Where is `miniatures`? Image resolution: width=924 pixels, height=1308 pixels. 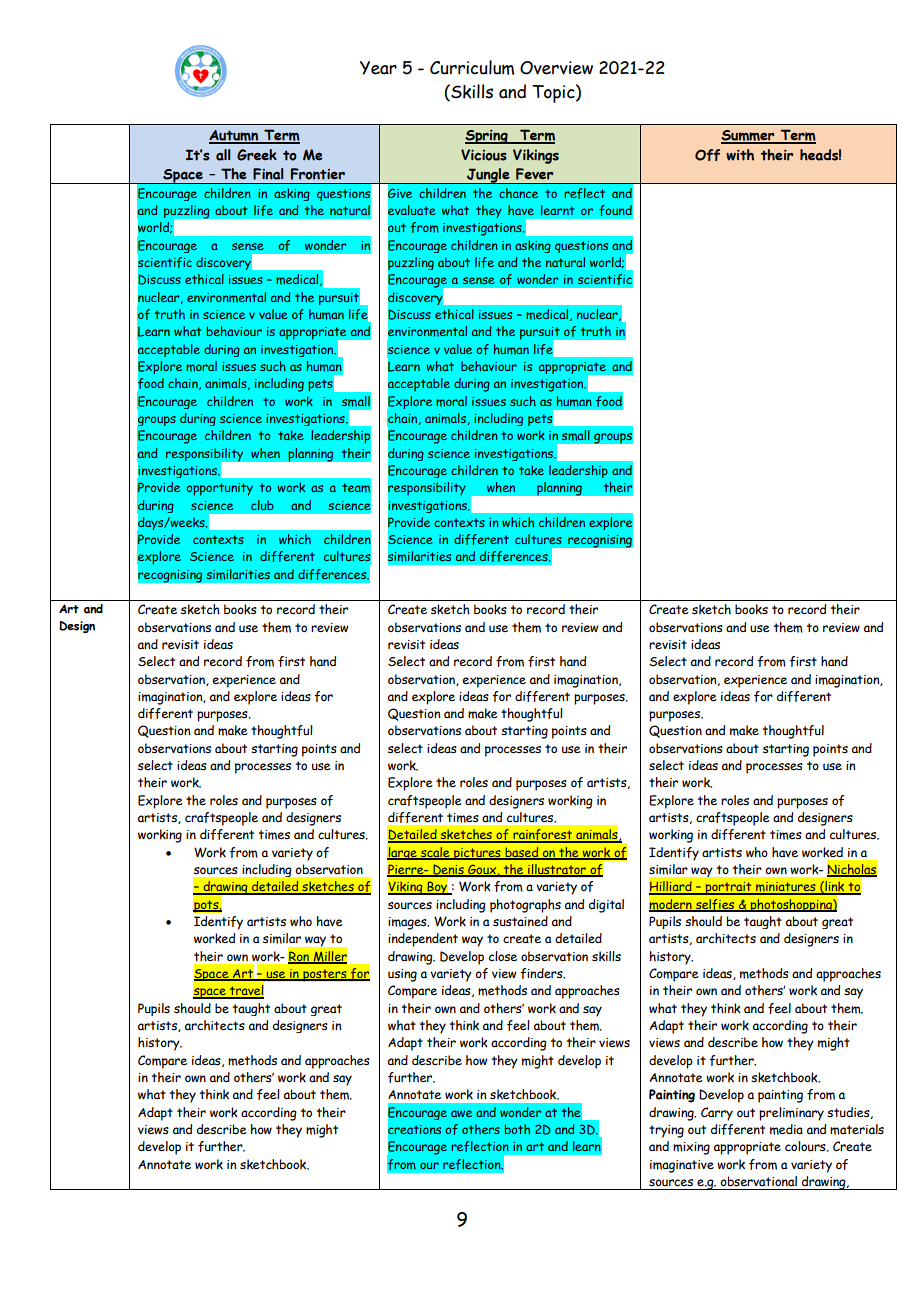 miniatures is located at coordinates (786, 888).
